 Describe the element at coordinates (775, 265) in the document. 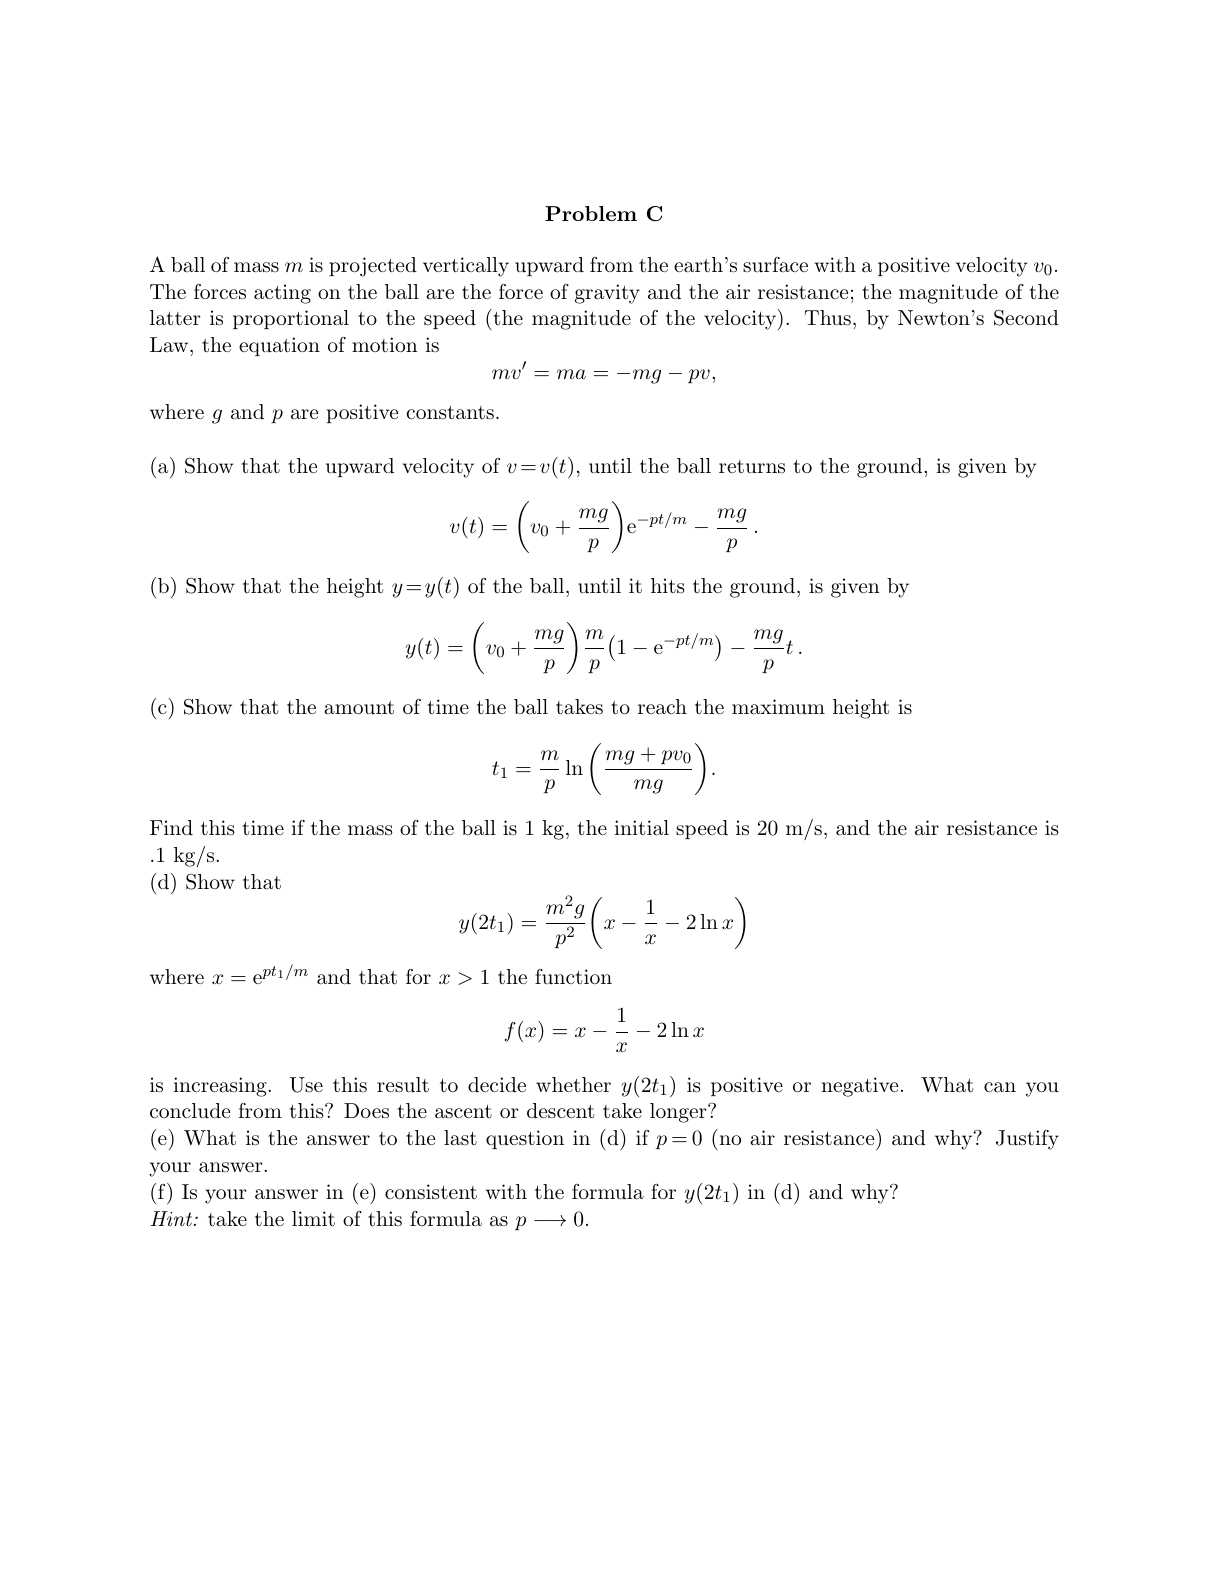

I see `surface` at that location.
